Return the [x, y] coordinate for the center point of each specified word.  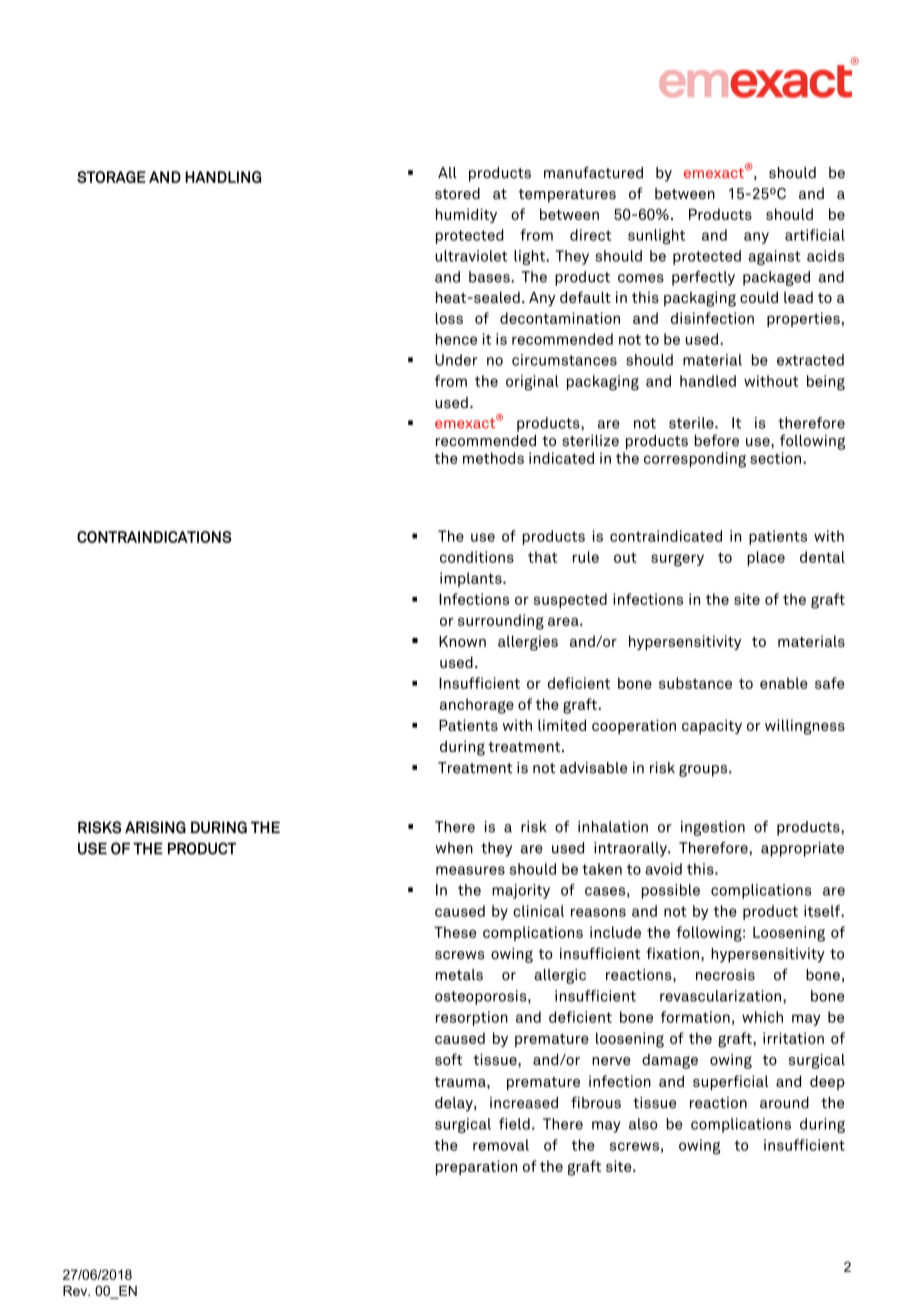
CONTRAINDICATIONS [154, 537]
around [784, 1103]
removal [501, 1145]
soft [449, 1059]
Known [462, 641]
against [774, 257]
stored [457, 193]
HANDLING [223, 177]
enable [784, 683]
